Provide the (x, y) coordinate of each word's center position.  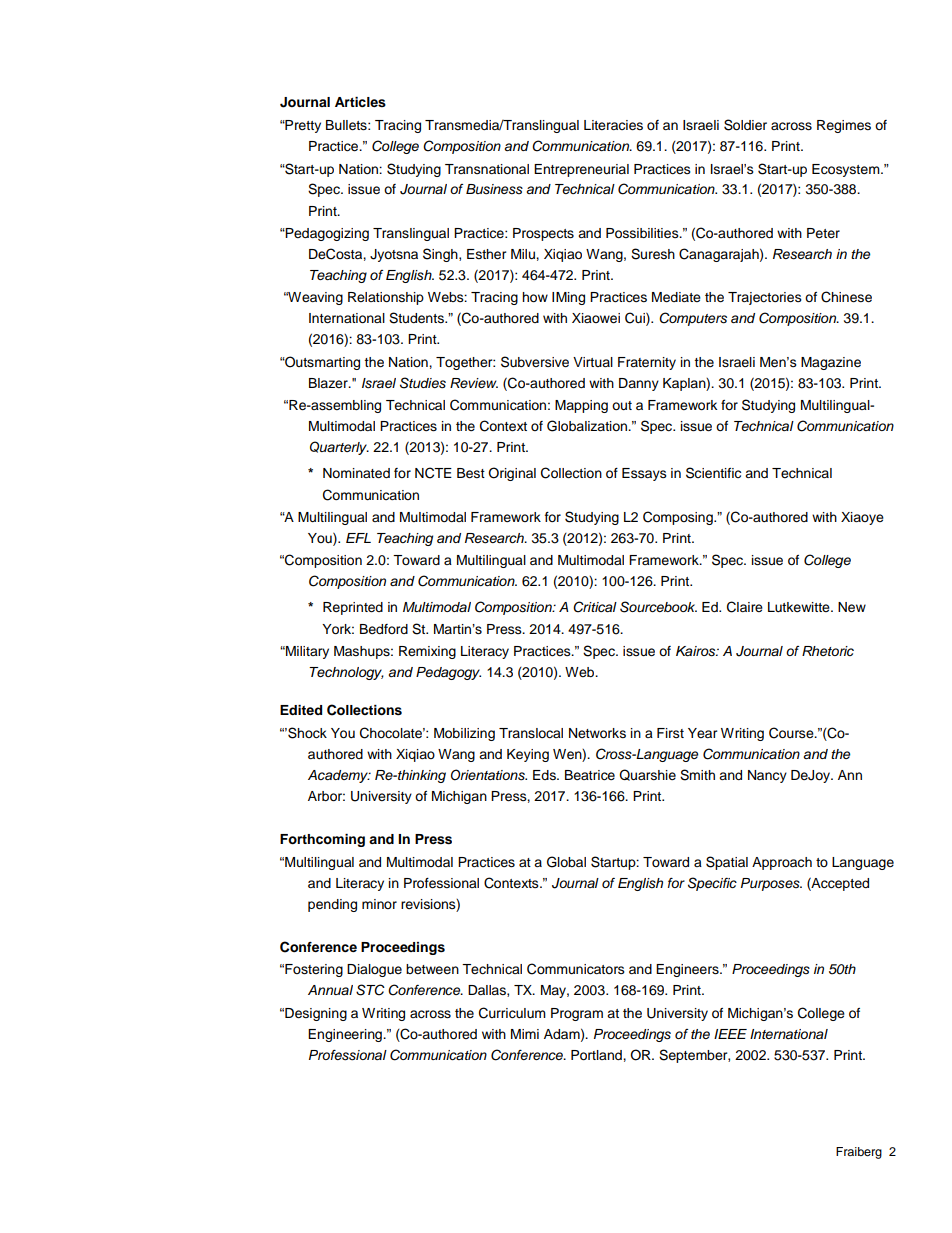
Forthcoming (322, 840)
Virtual (593, 362)
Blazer (329, 383)
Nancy (767, 776)
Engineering (346, 1035)
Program (577, 1014)
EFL (358, 538)
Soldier (745, 125)
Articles (360, 102)
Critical (595, 607)
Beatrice (590, 775)
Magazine (831, 363)
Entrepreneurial (581, 170)
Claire (745, 607)
